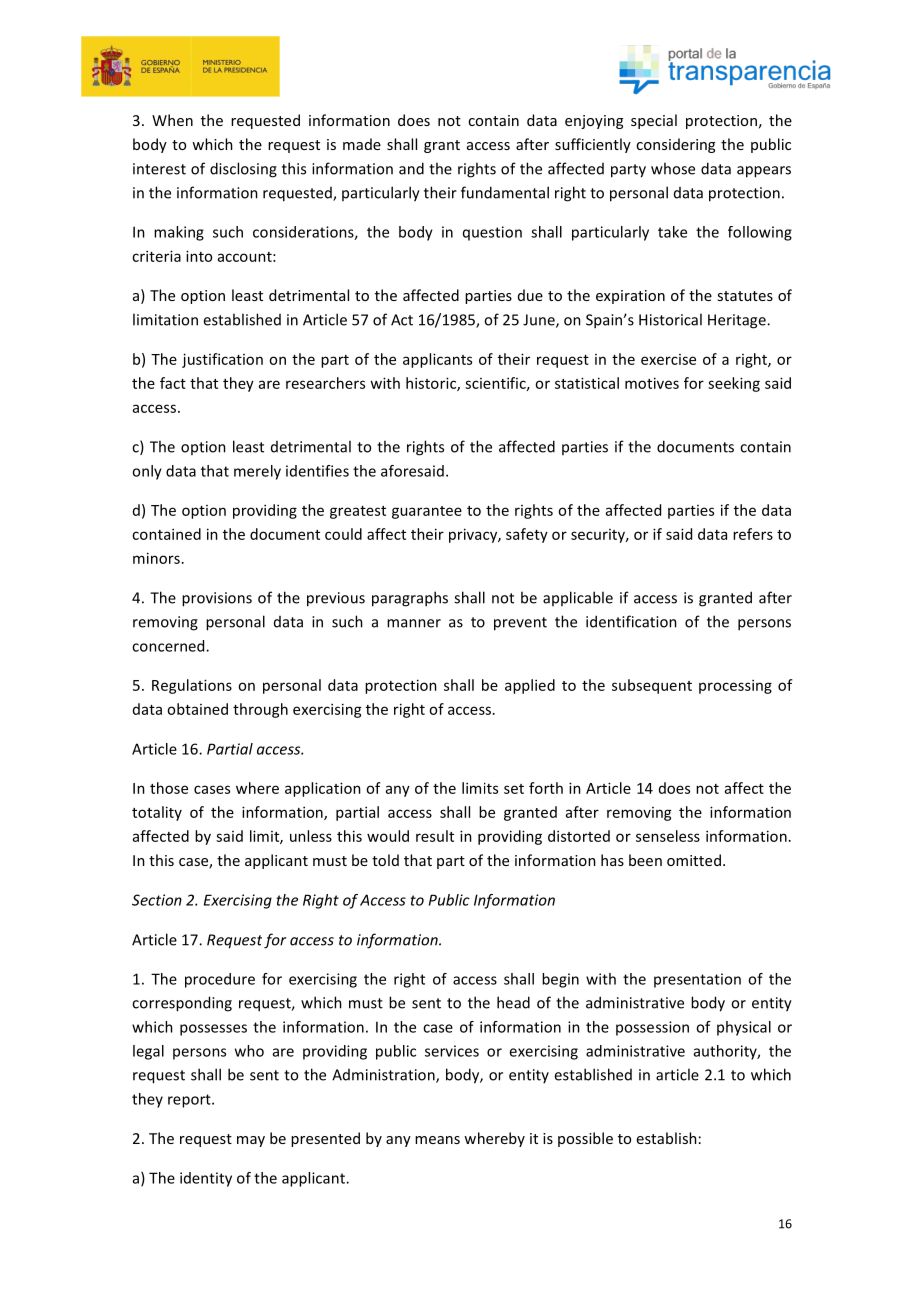 The image size is (924, 1308). I want to click on and, so click(411, 168).
